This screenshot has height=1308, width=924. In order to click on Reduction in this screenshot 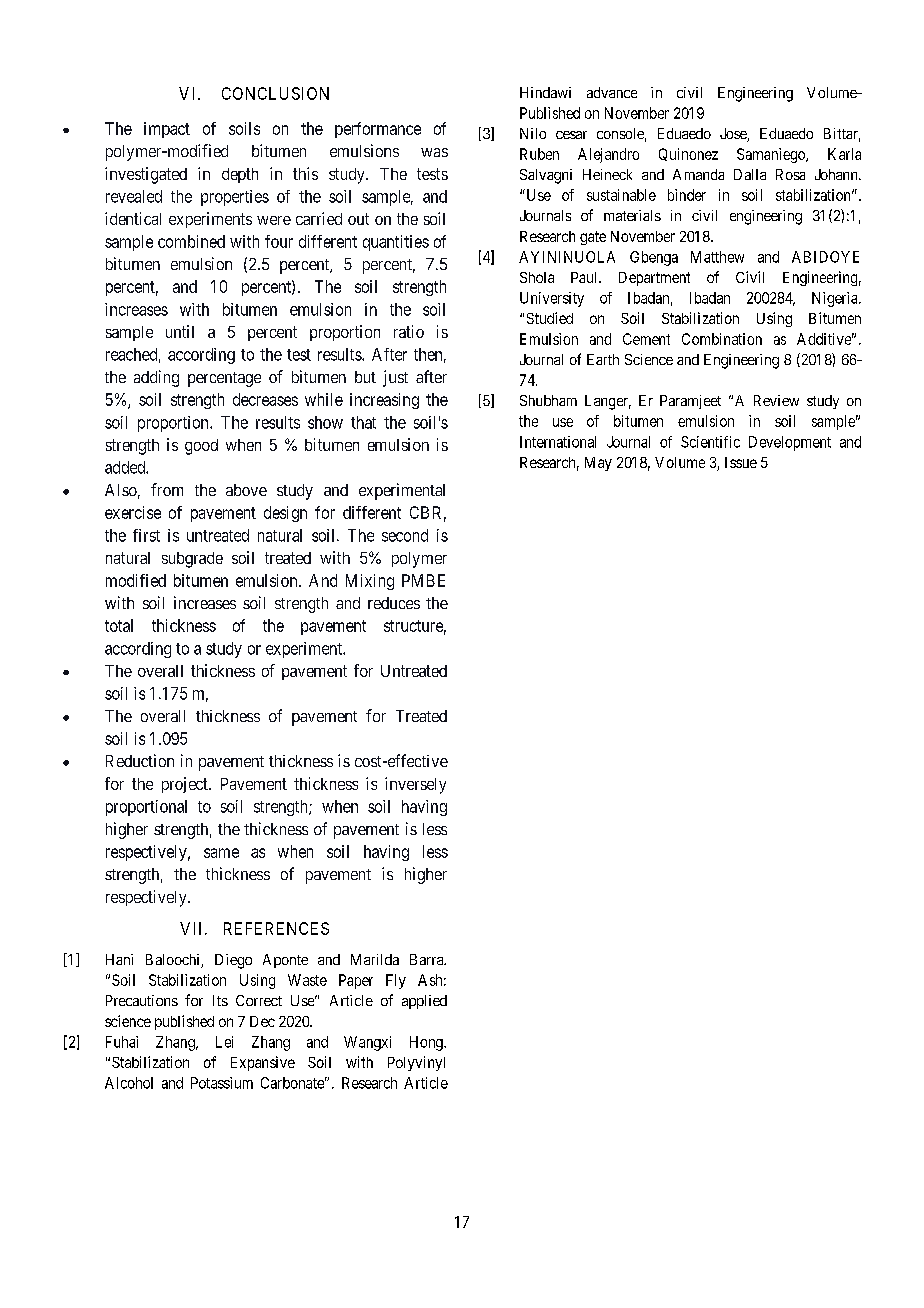, I will do `click(140, 760)`.
